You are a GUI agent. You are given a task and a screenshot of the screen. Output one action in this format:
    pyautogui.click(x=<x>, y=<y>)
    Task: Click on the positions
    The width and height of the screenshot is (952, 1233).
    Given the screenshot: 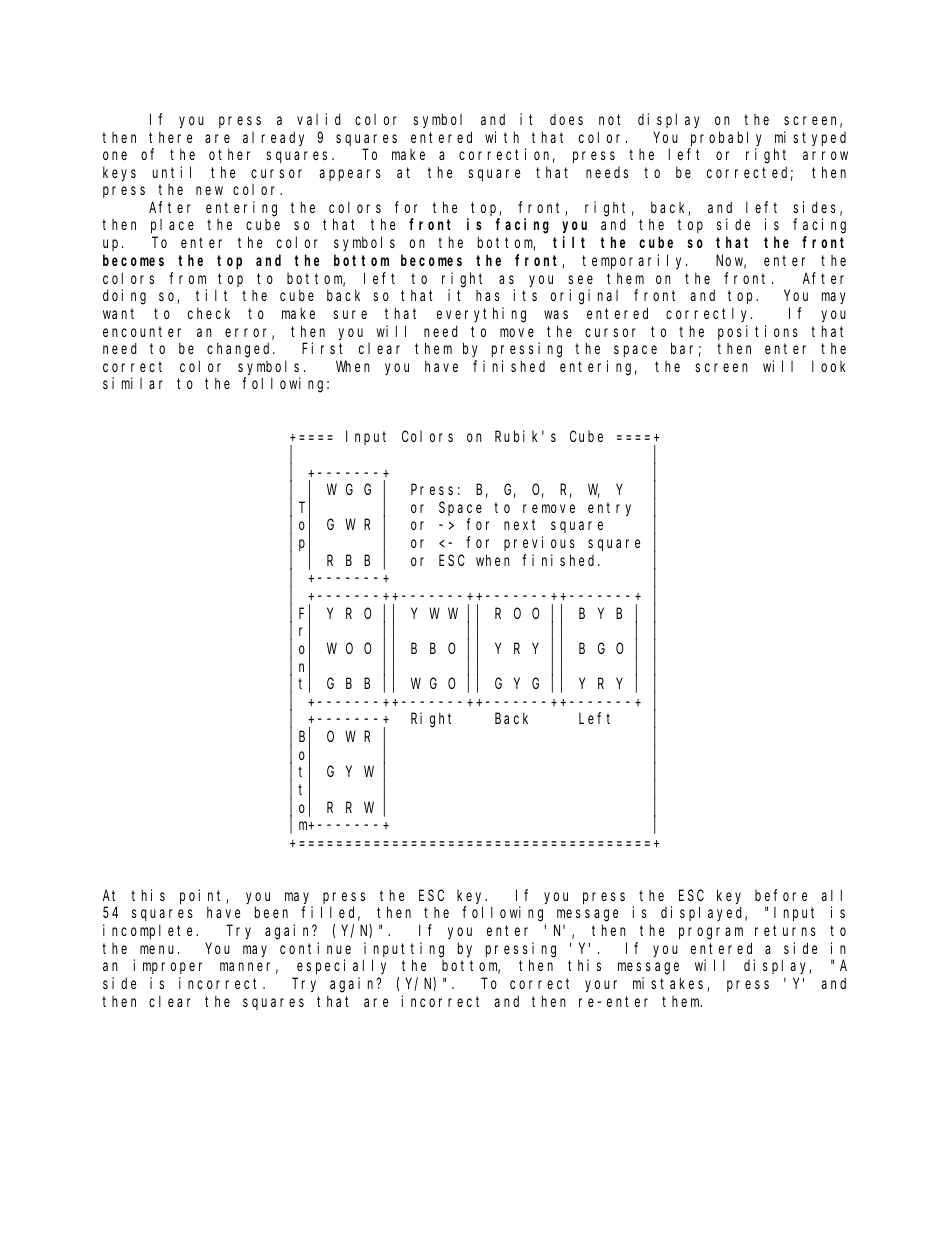 What is the action you would take?
    pyautogui.click(x=758, y=332)
